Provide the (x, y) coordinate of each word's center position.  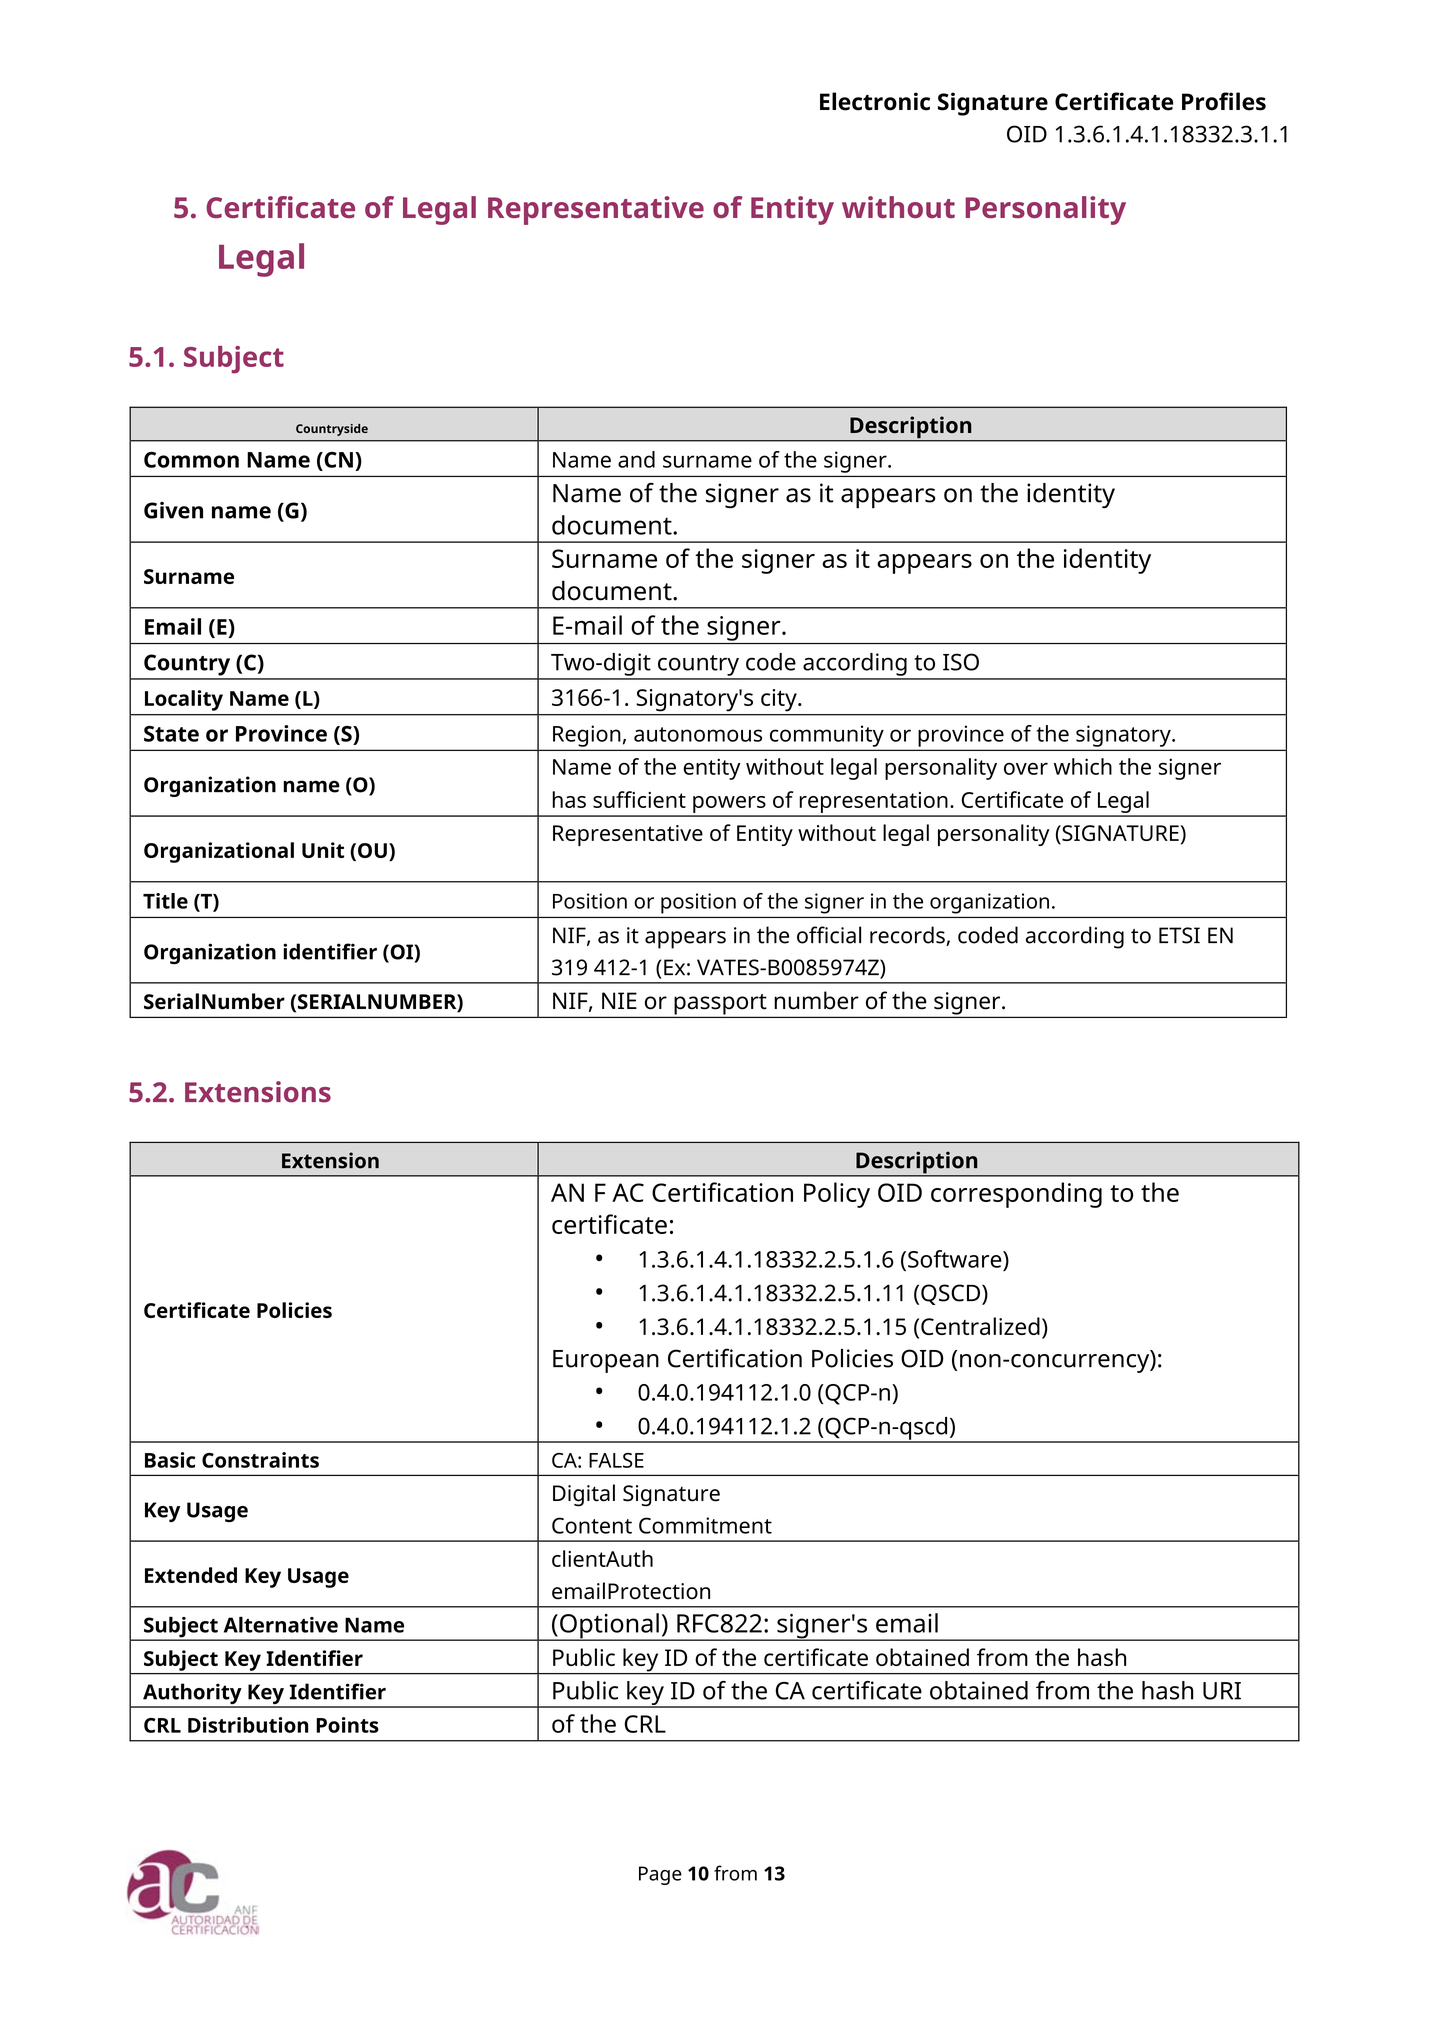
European (606, 1361)
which (1083, 766)
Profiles (1224, 101)
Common (191, 460)
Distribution (248, 1725)
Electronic (875, 101)
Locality (184, 700)
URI (1222, 1691)
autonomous (698, 734)
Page (660, 1875)
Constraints (260, 1460)
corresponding (1016, 1195)
